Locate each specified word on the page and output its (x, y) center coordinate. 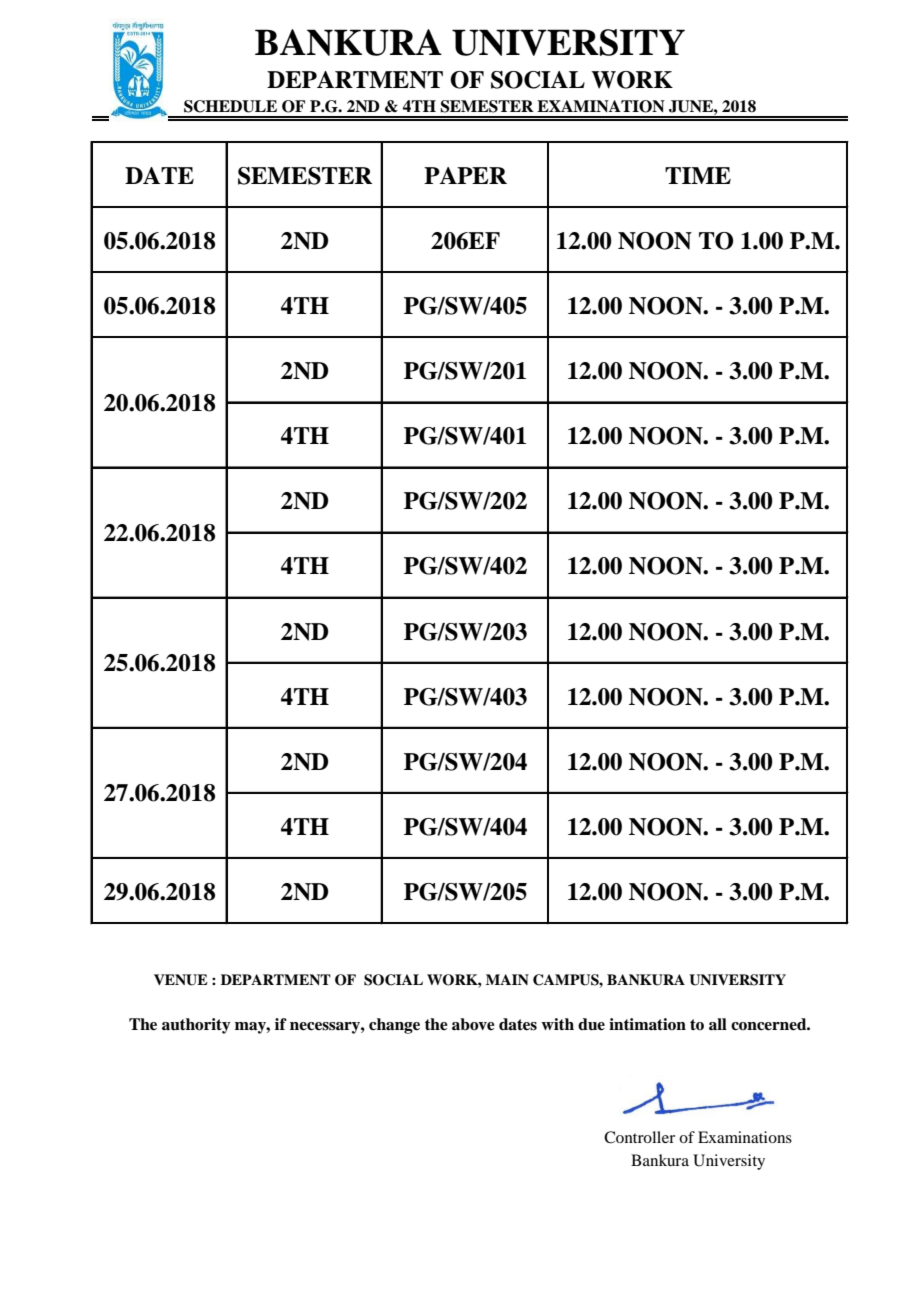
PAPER (465, 175)
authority (196, 1026)
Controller (639, 1137)
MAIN (507, 979)
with (557, 1024)
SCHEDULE (230, 106)
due (591, 1024)
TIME (698, 175)
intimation (647, 1024)
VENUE (181, 980)
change (394, 1026)
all (718, 1024)
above (473, 1024)
